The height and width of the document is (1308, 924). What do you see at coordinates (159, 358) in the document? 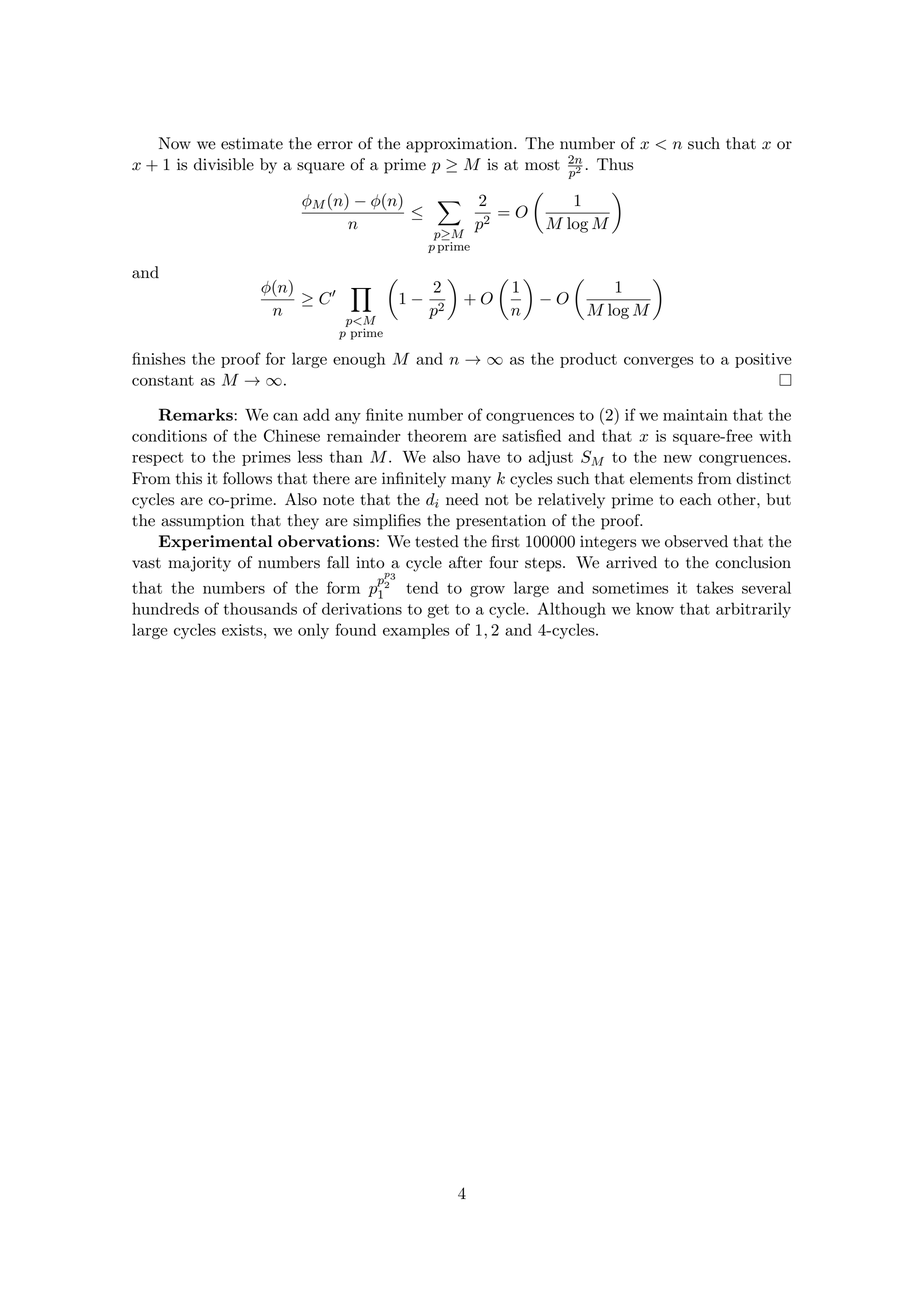
I see `finishes` at bounding box center [159, 358].
